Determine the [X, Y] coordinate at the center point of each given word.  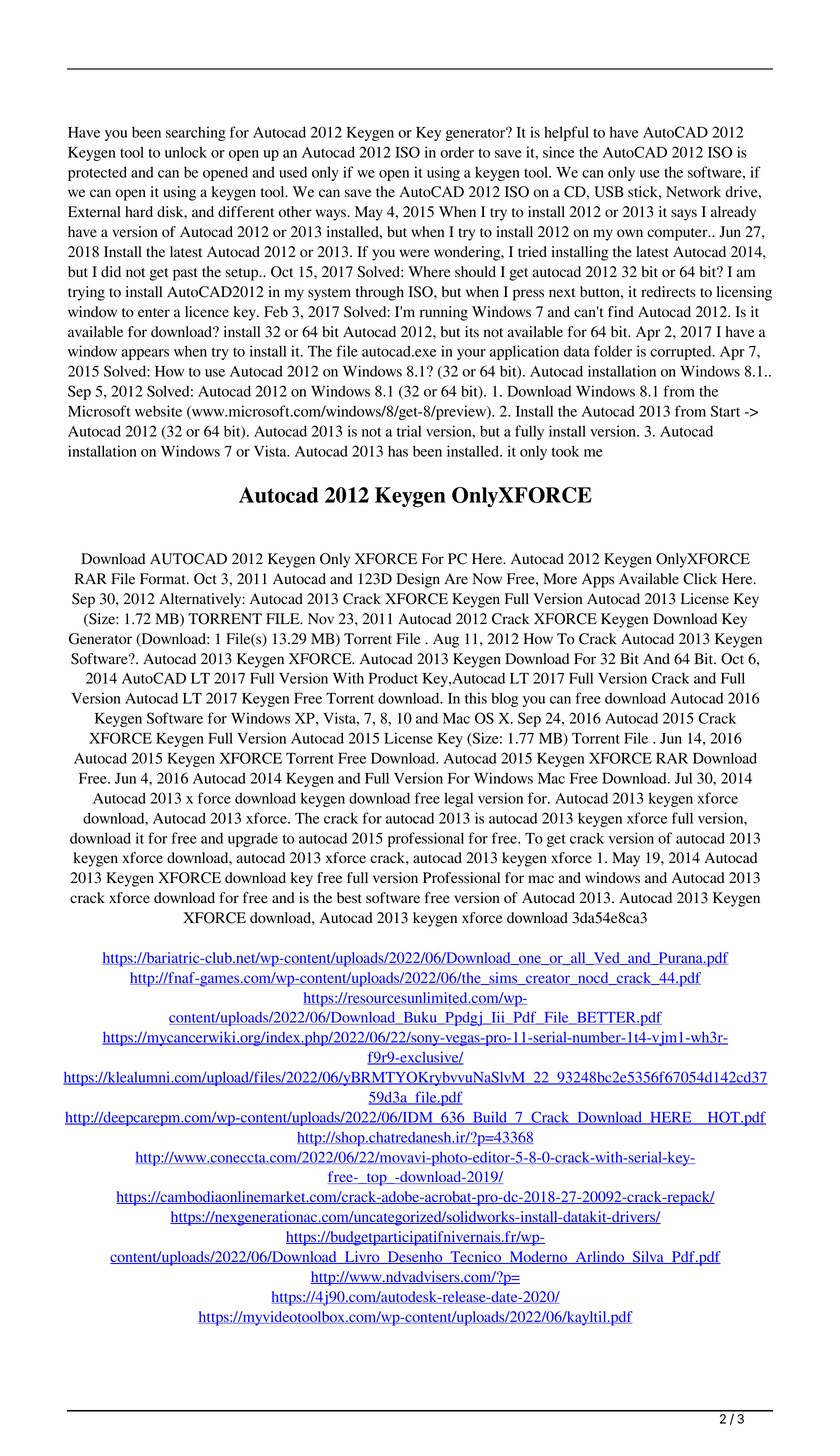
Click [700, 579]
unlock [186, 152]
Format [164, 579]
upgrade [253, 839]
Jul [683, 778]
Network [693, 192]
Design [418, 580]
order [457, 152]
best [349, 898]
